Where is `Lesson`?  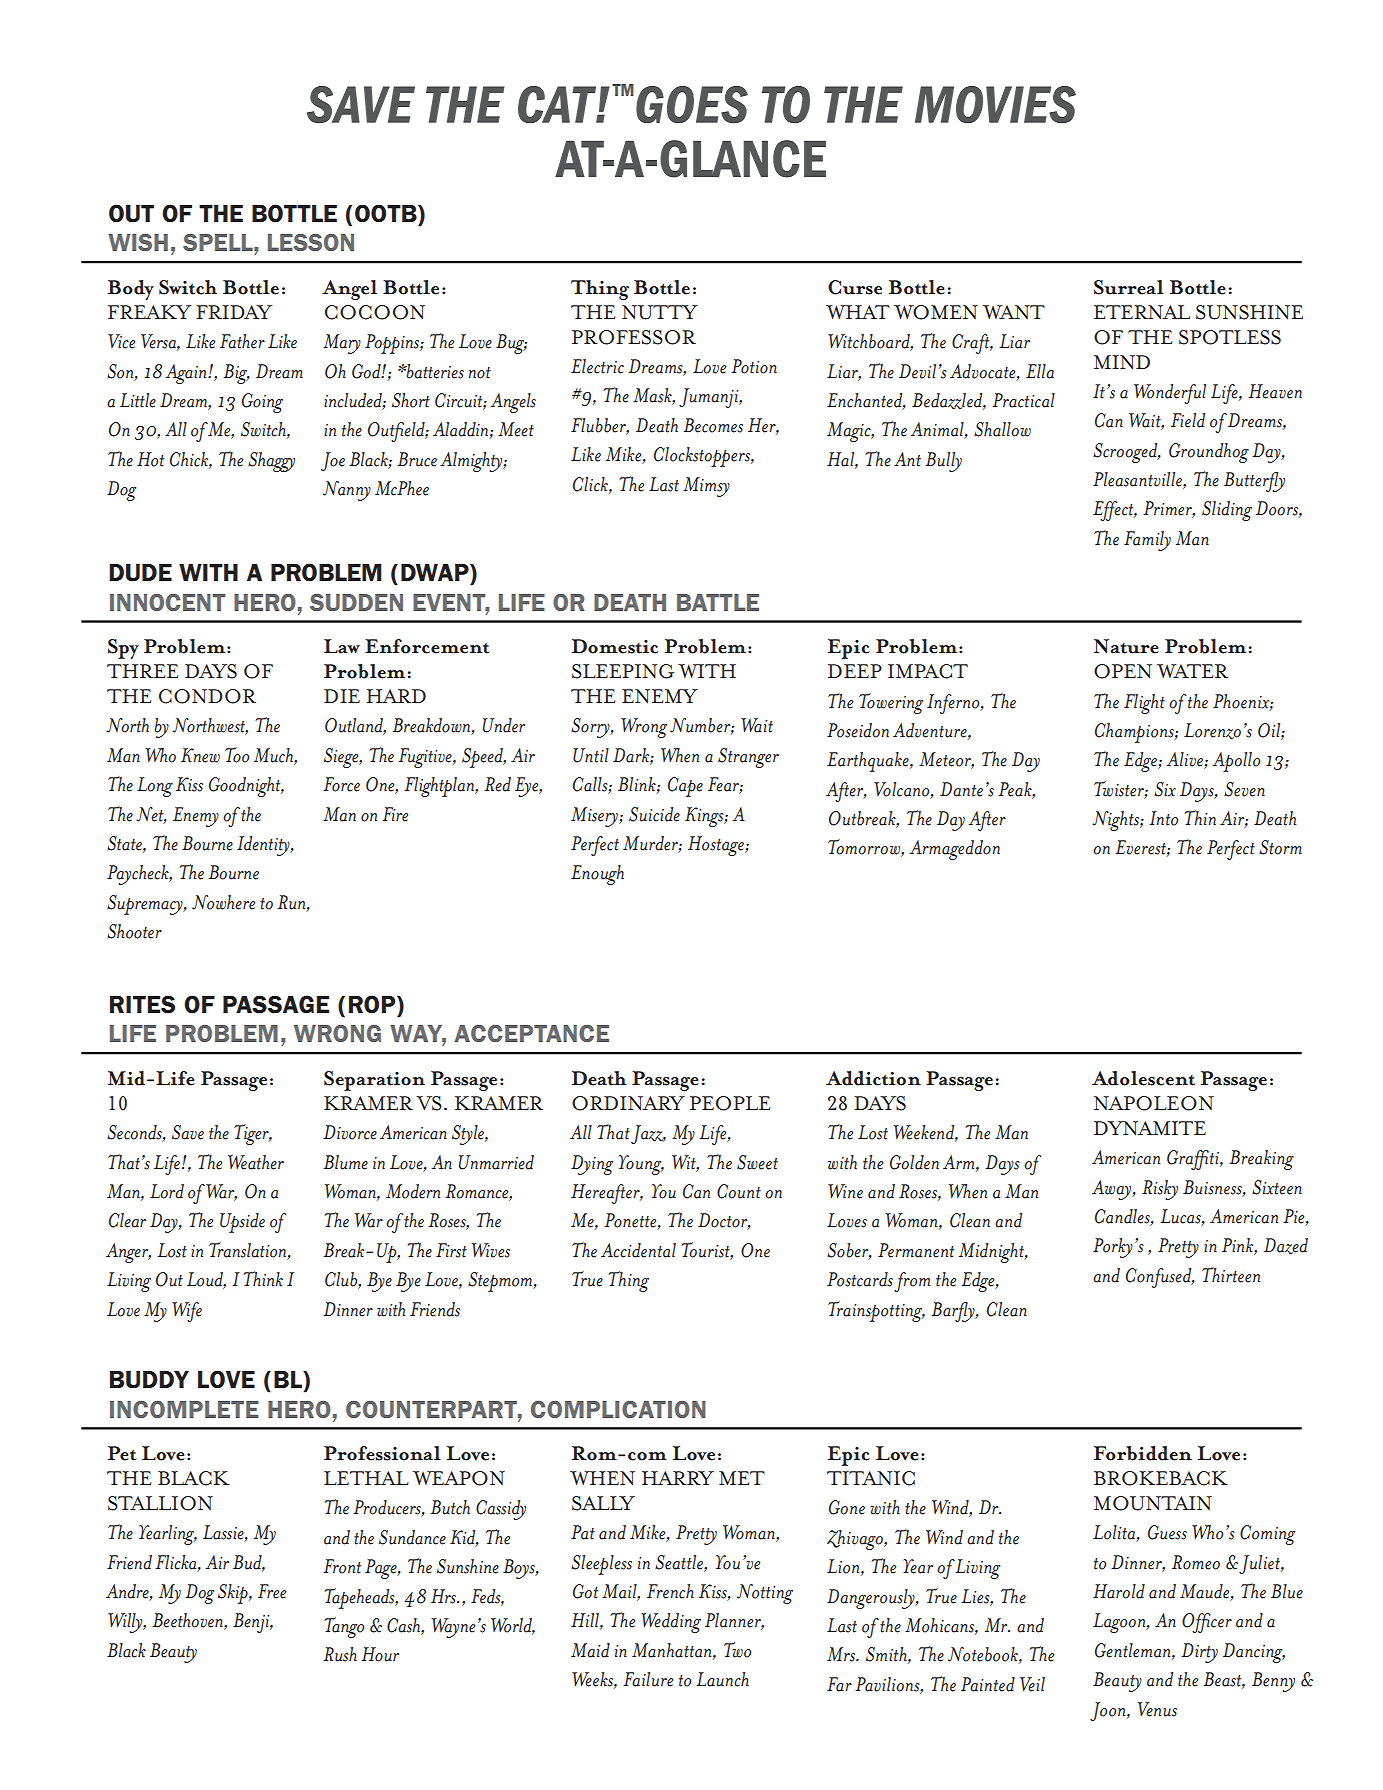 Lesson is located at coordinates (311, 242).
